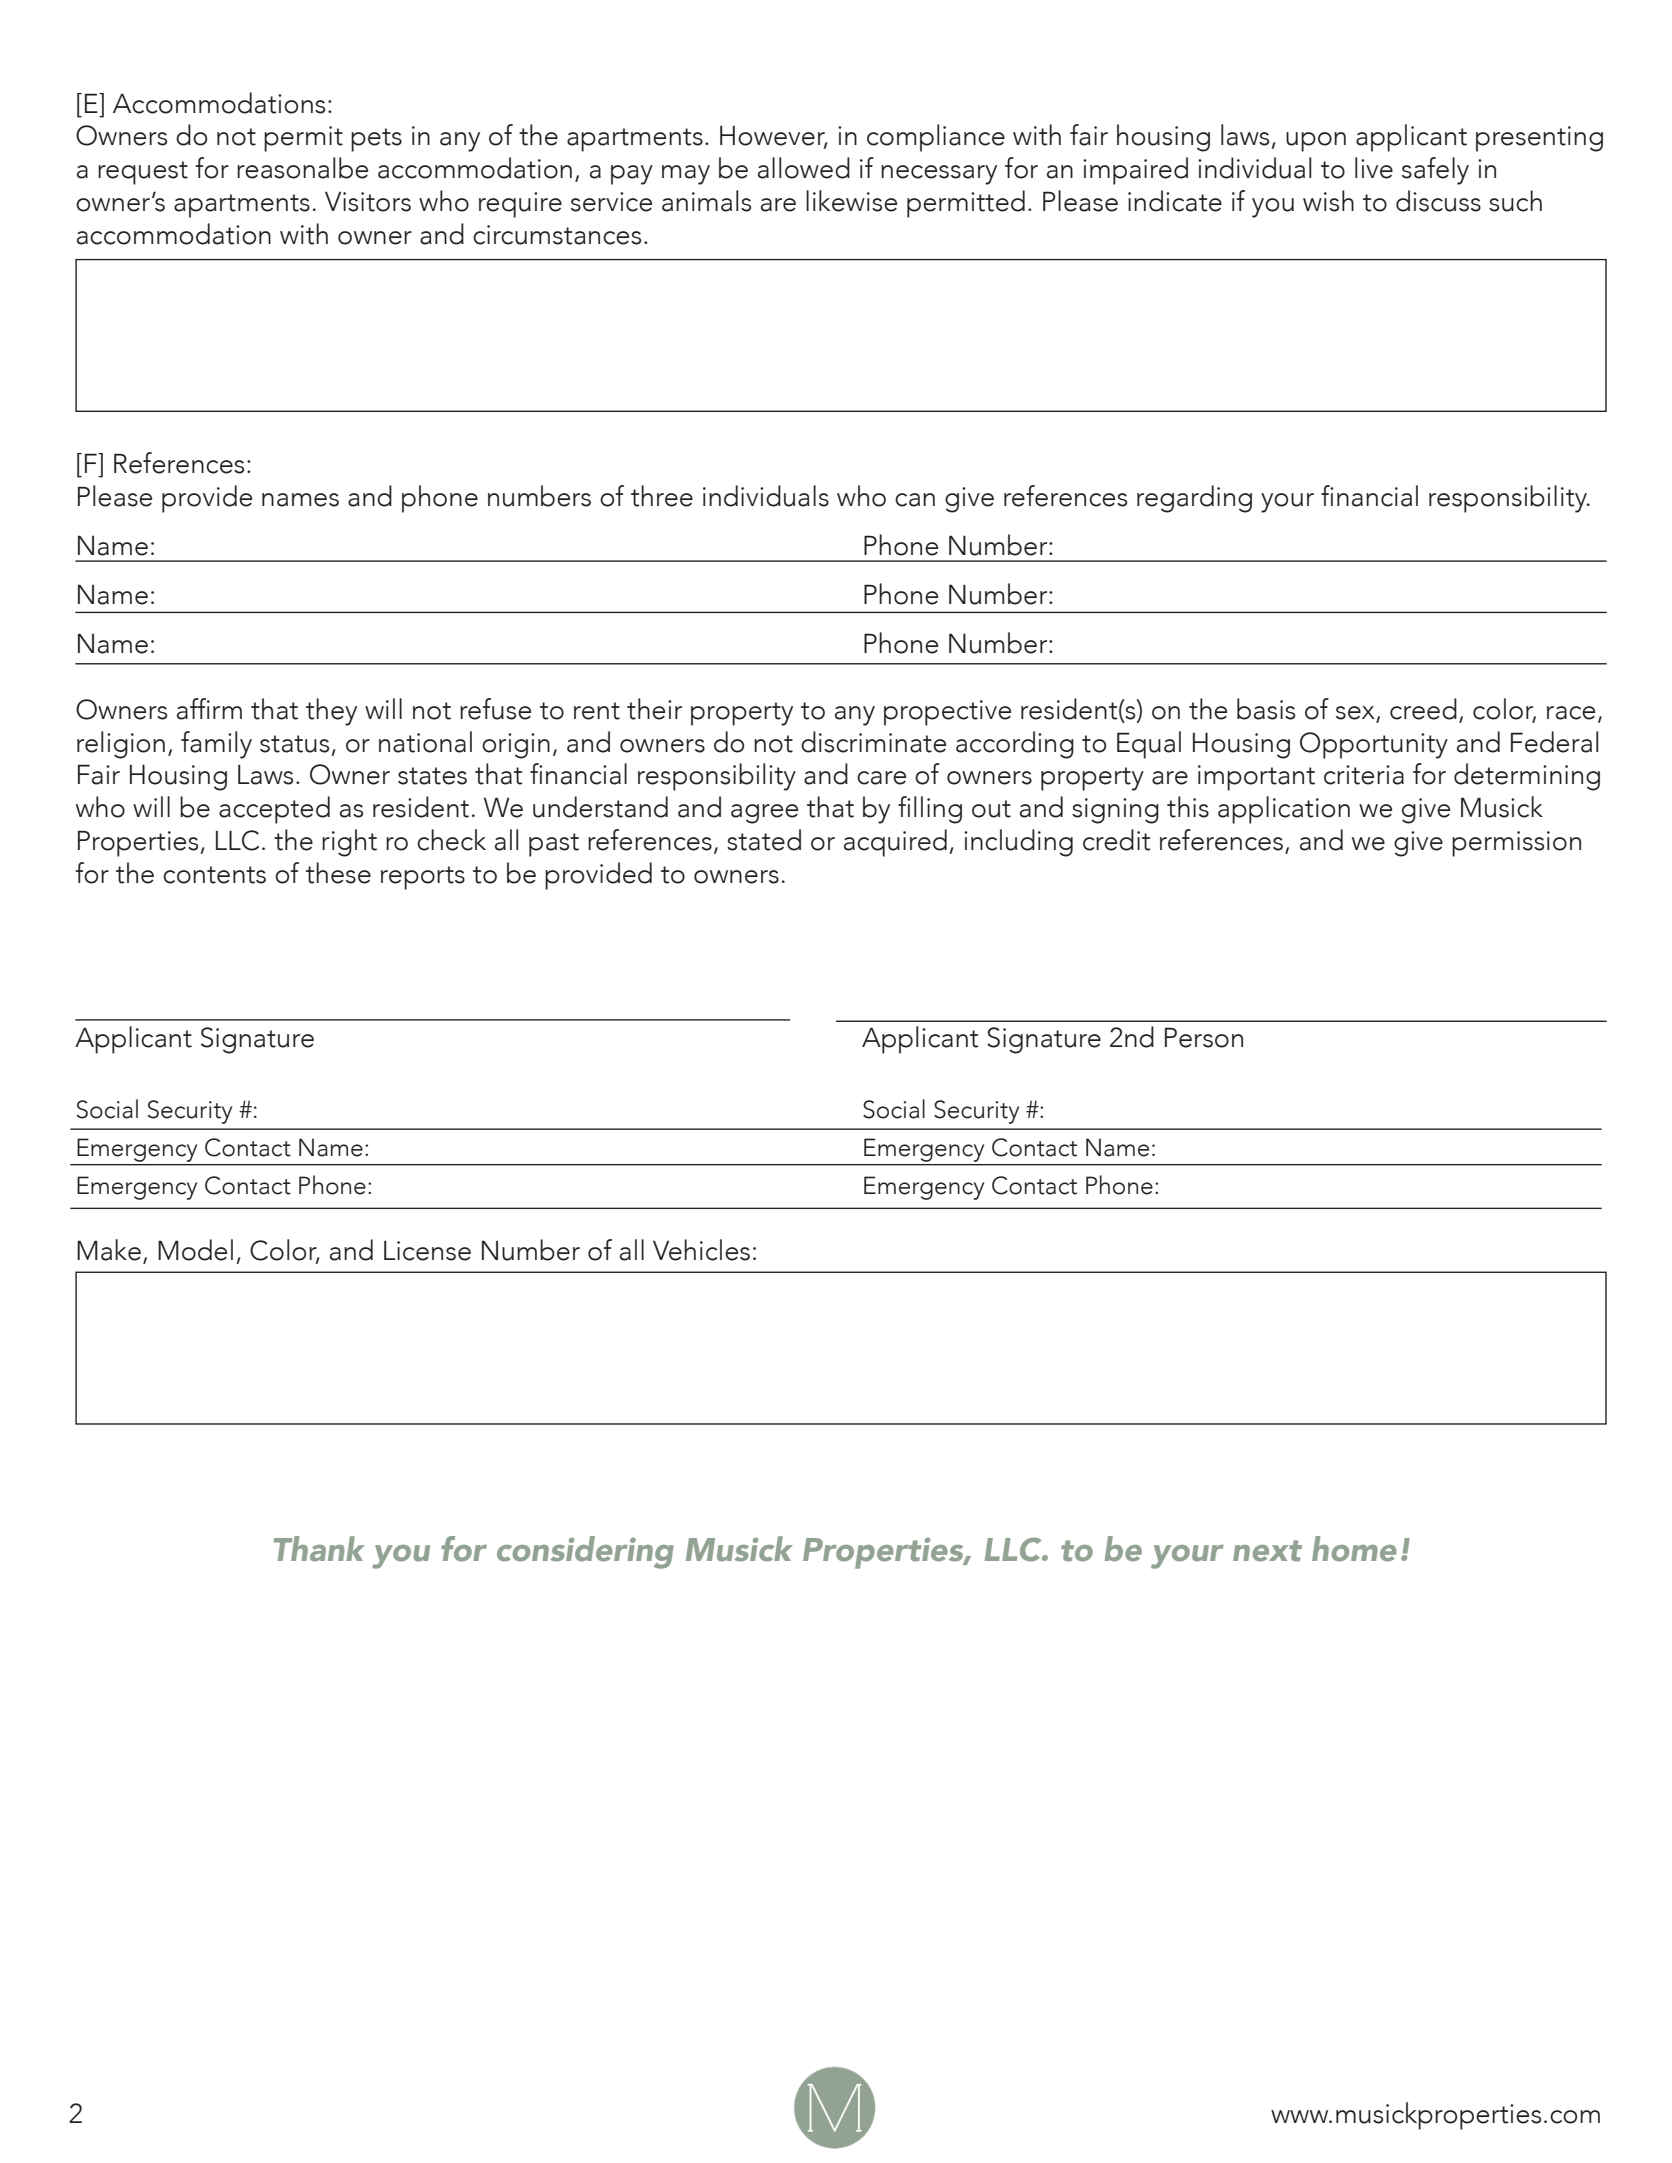  What do you see at coordinates (851, 201) in the page?
I see `likewise` at bounding box center [851, 201].
